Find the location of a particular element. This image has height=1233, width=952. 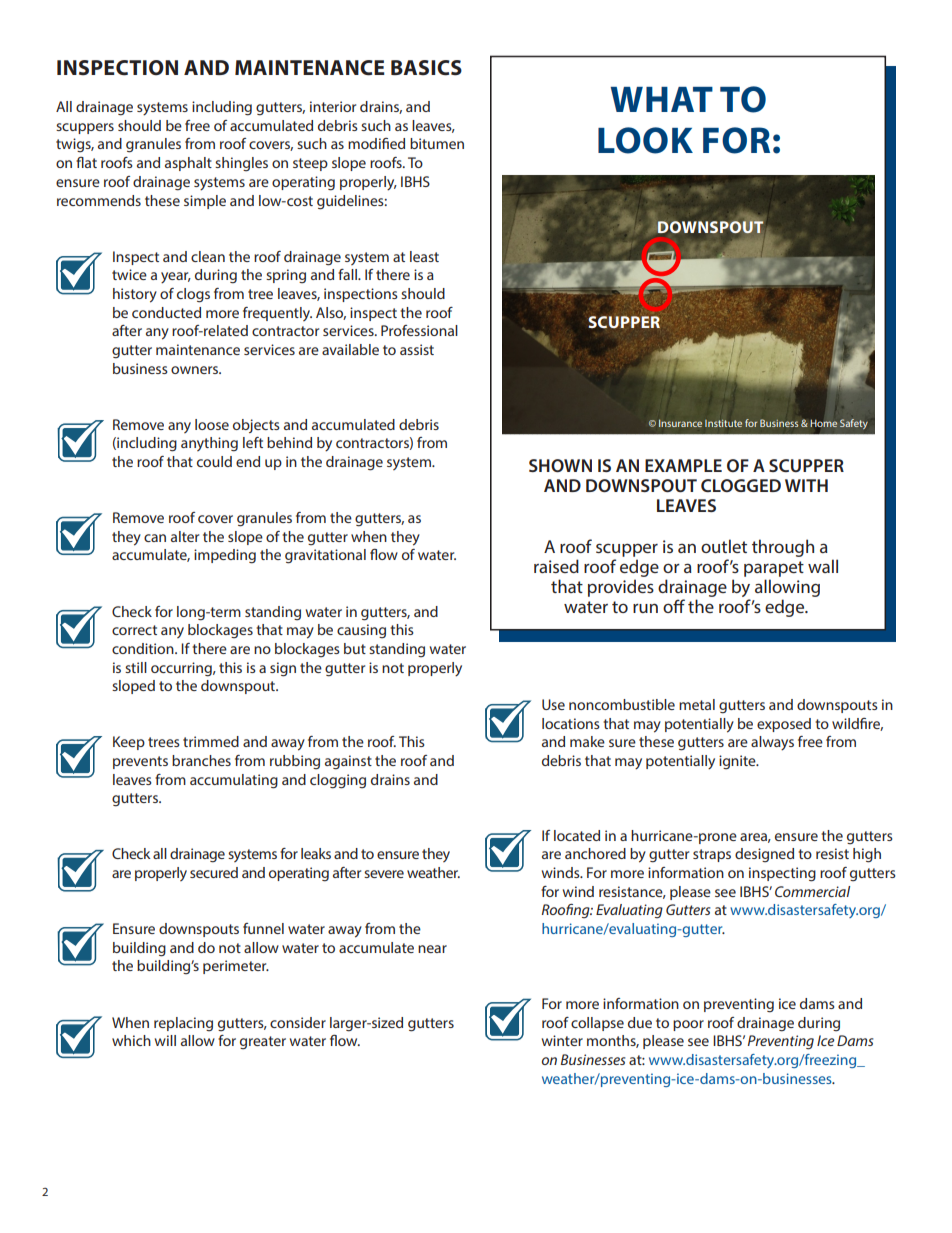

replacing is located at coordinates (183, 1024).
